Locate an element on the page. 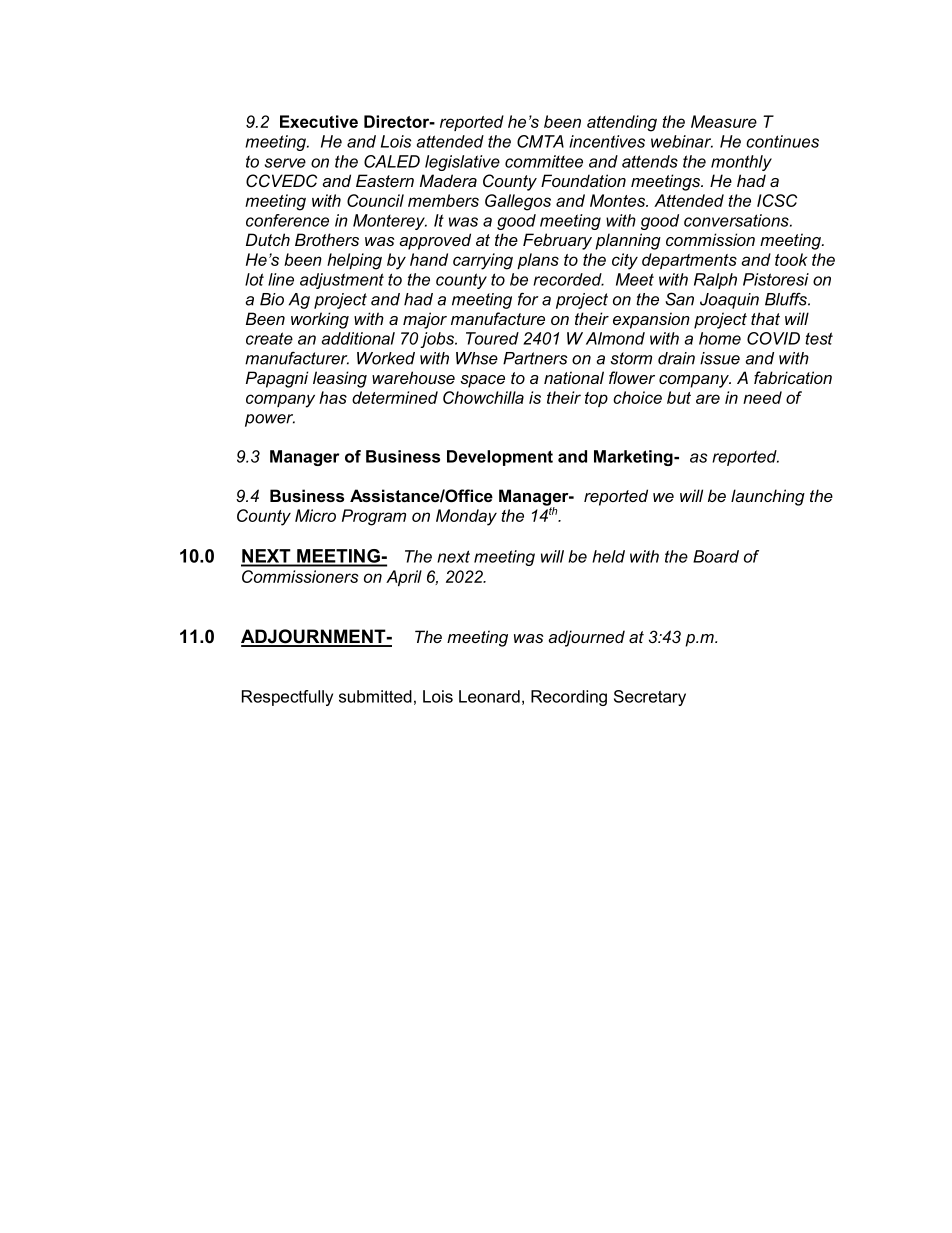 This page has width=952, height=1233. Recording is located at coordinates (569, 698).
